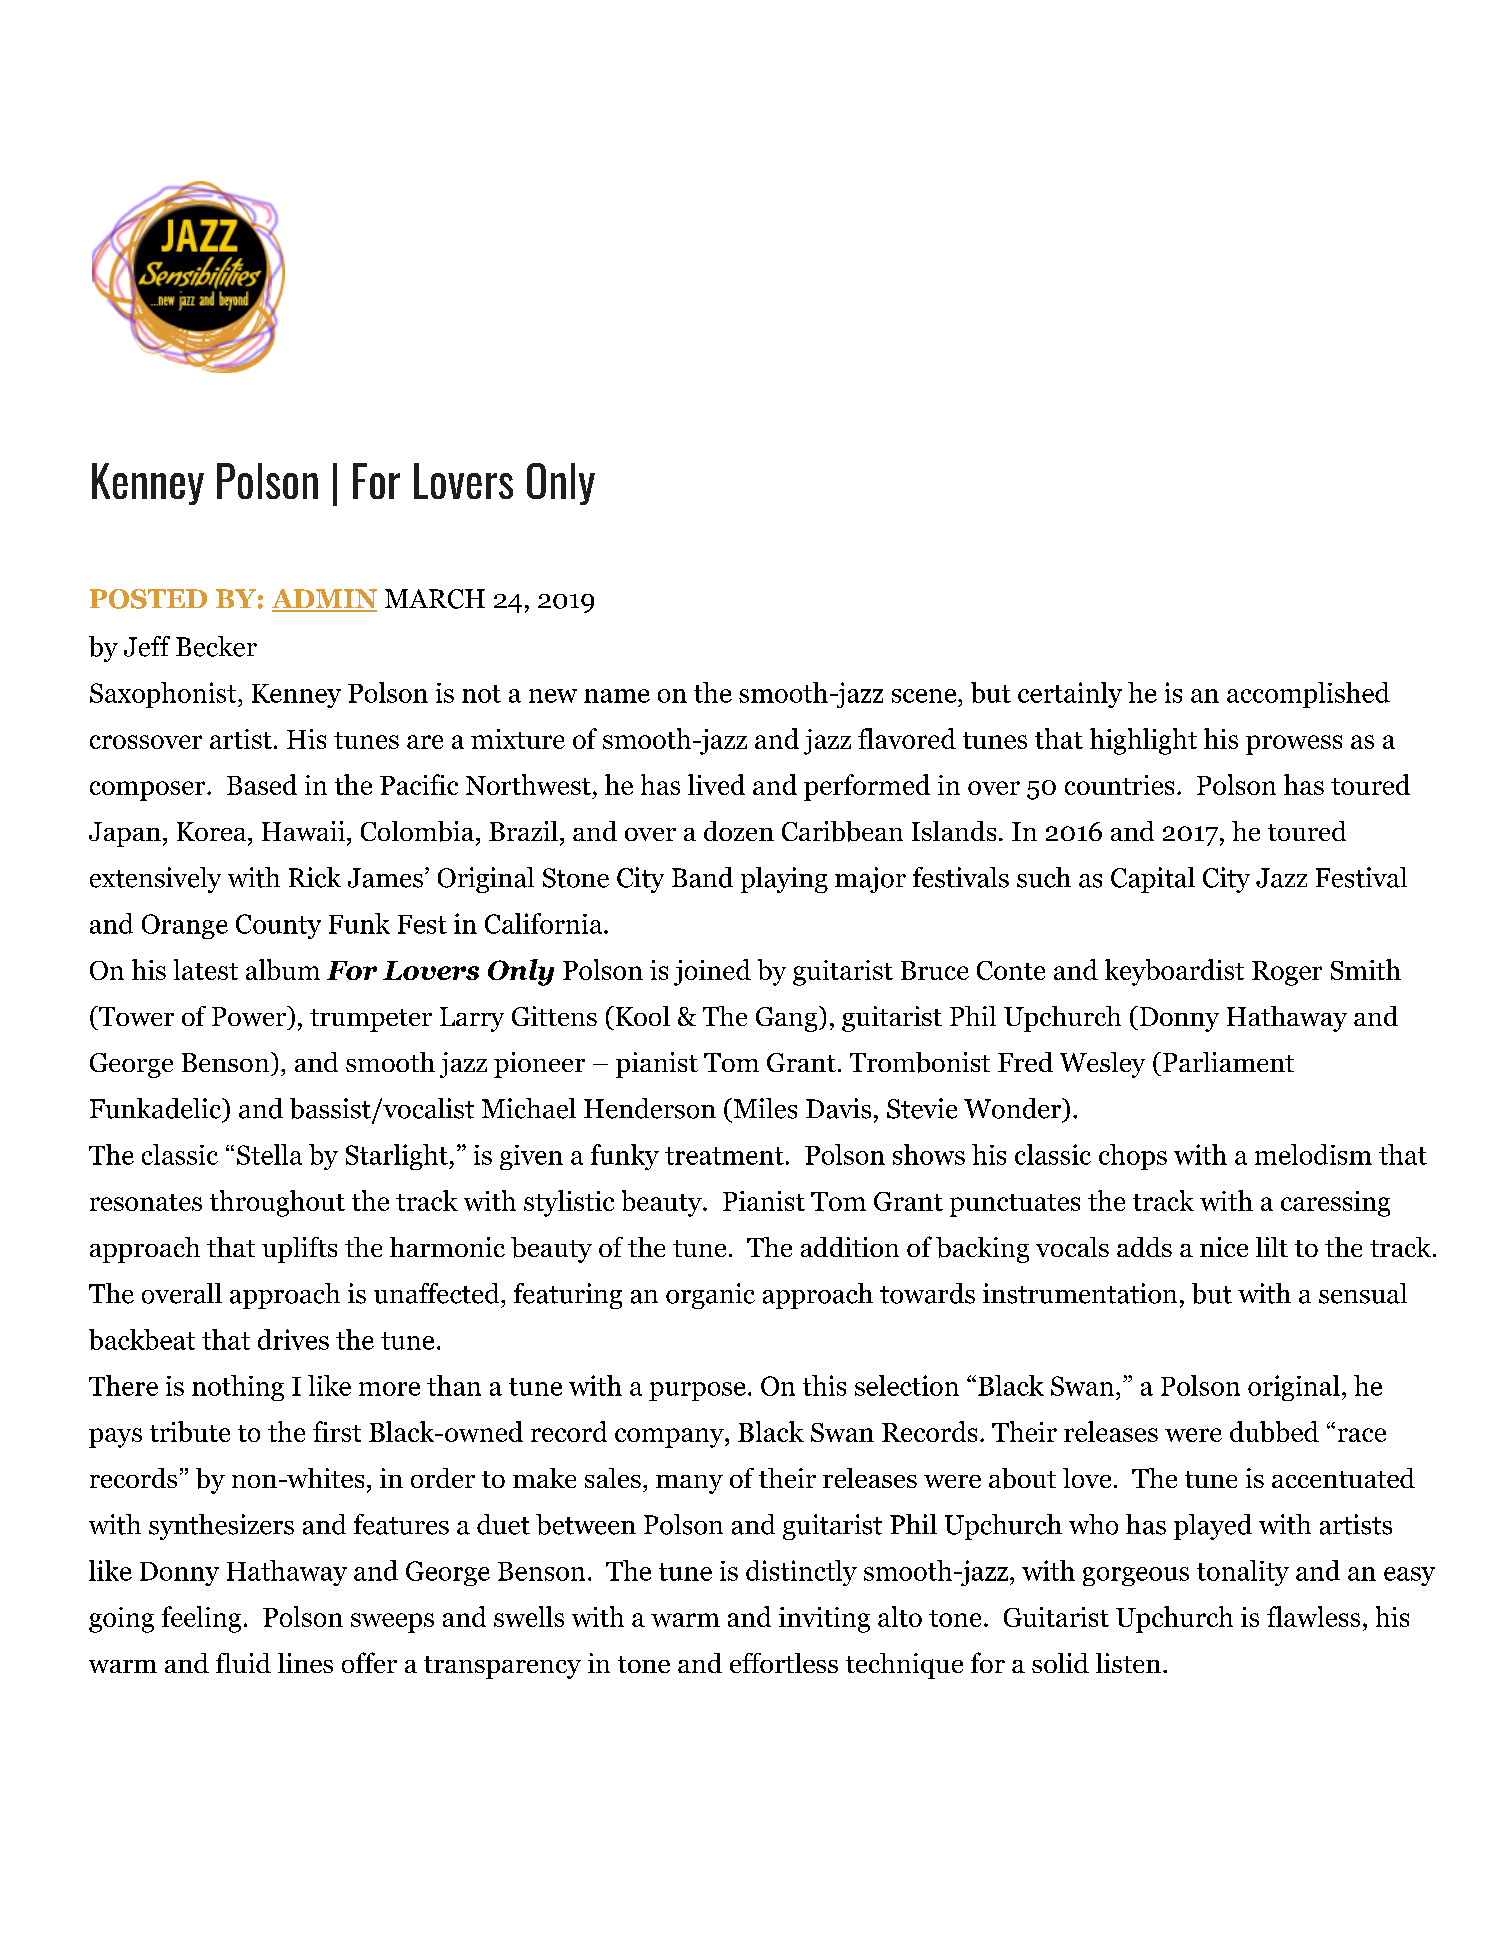 The width and height of the document is (1508, 1952). What do you see at coordinates (824, 1385) in the document?
I see `this` at bounding box center [824, 1385].
